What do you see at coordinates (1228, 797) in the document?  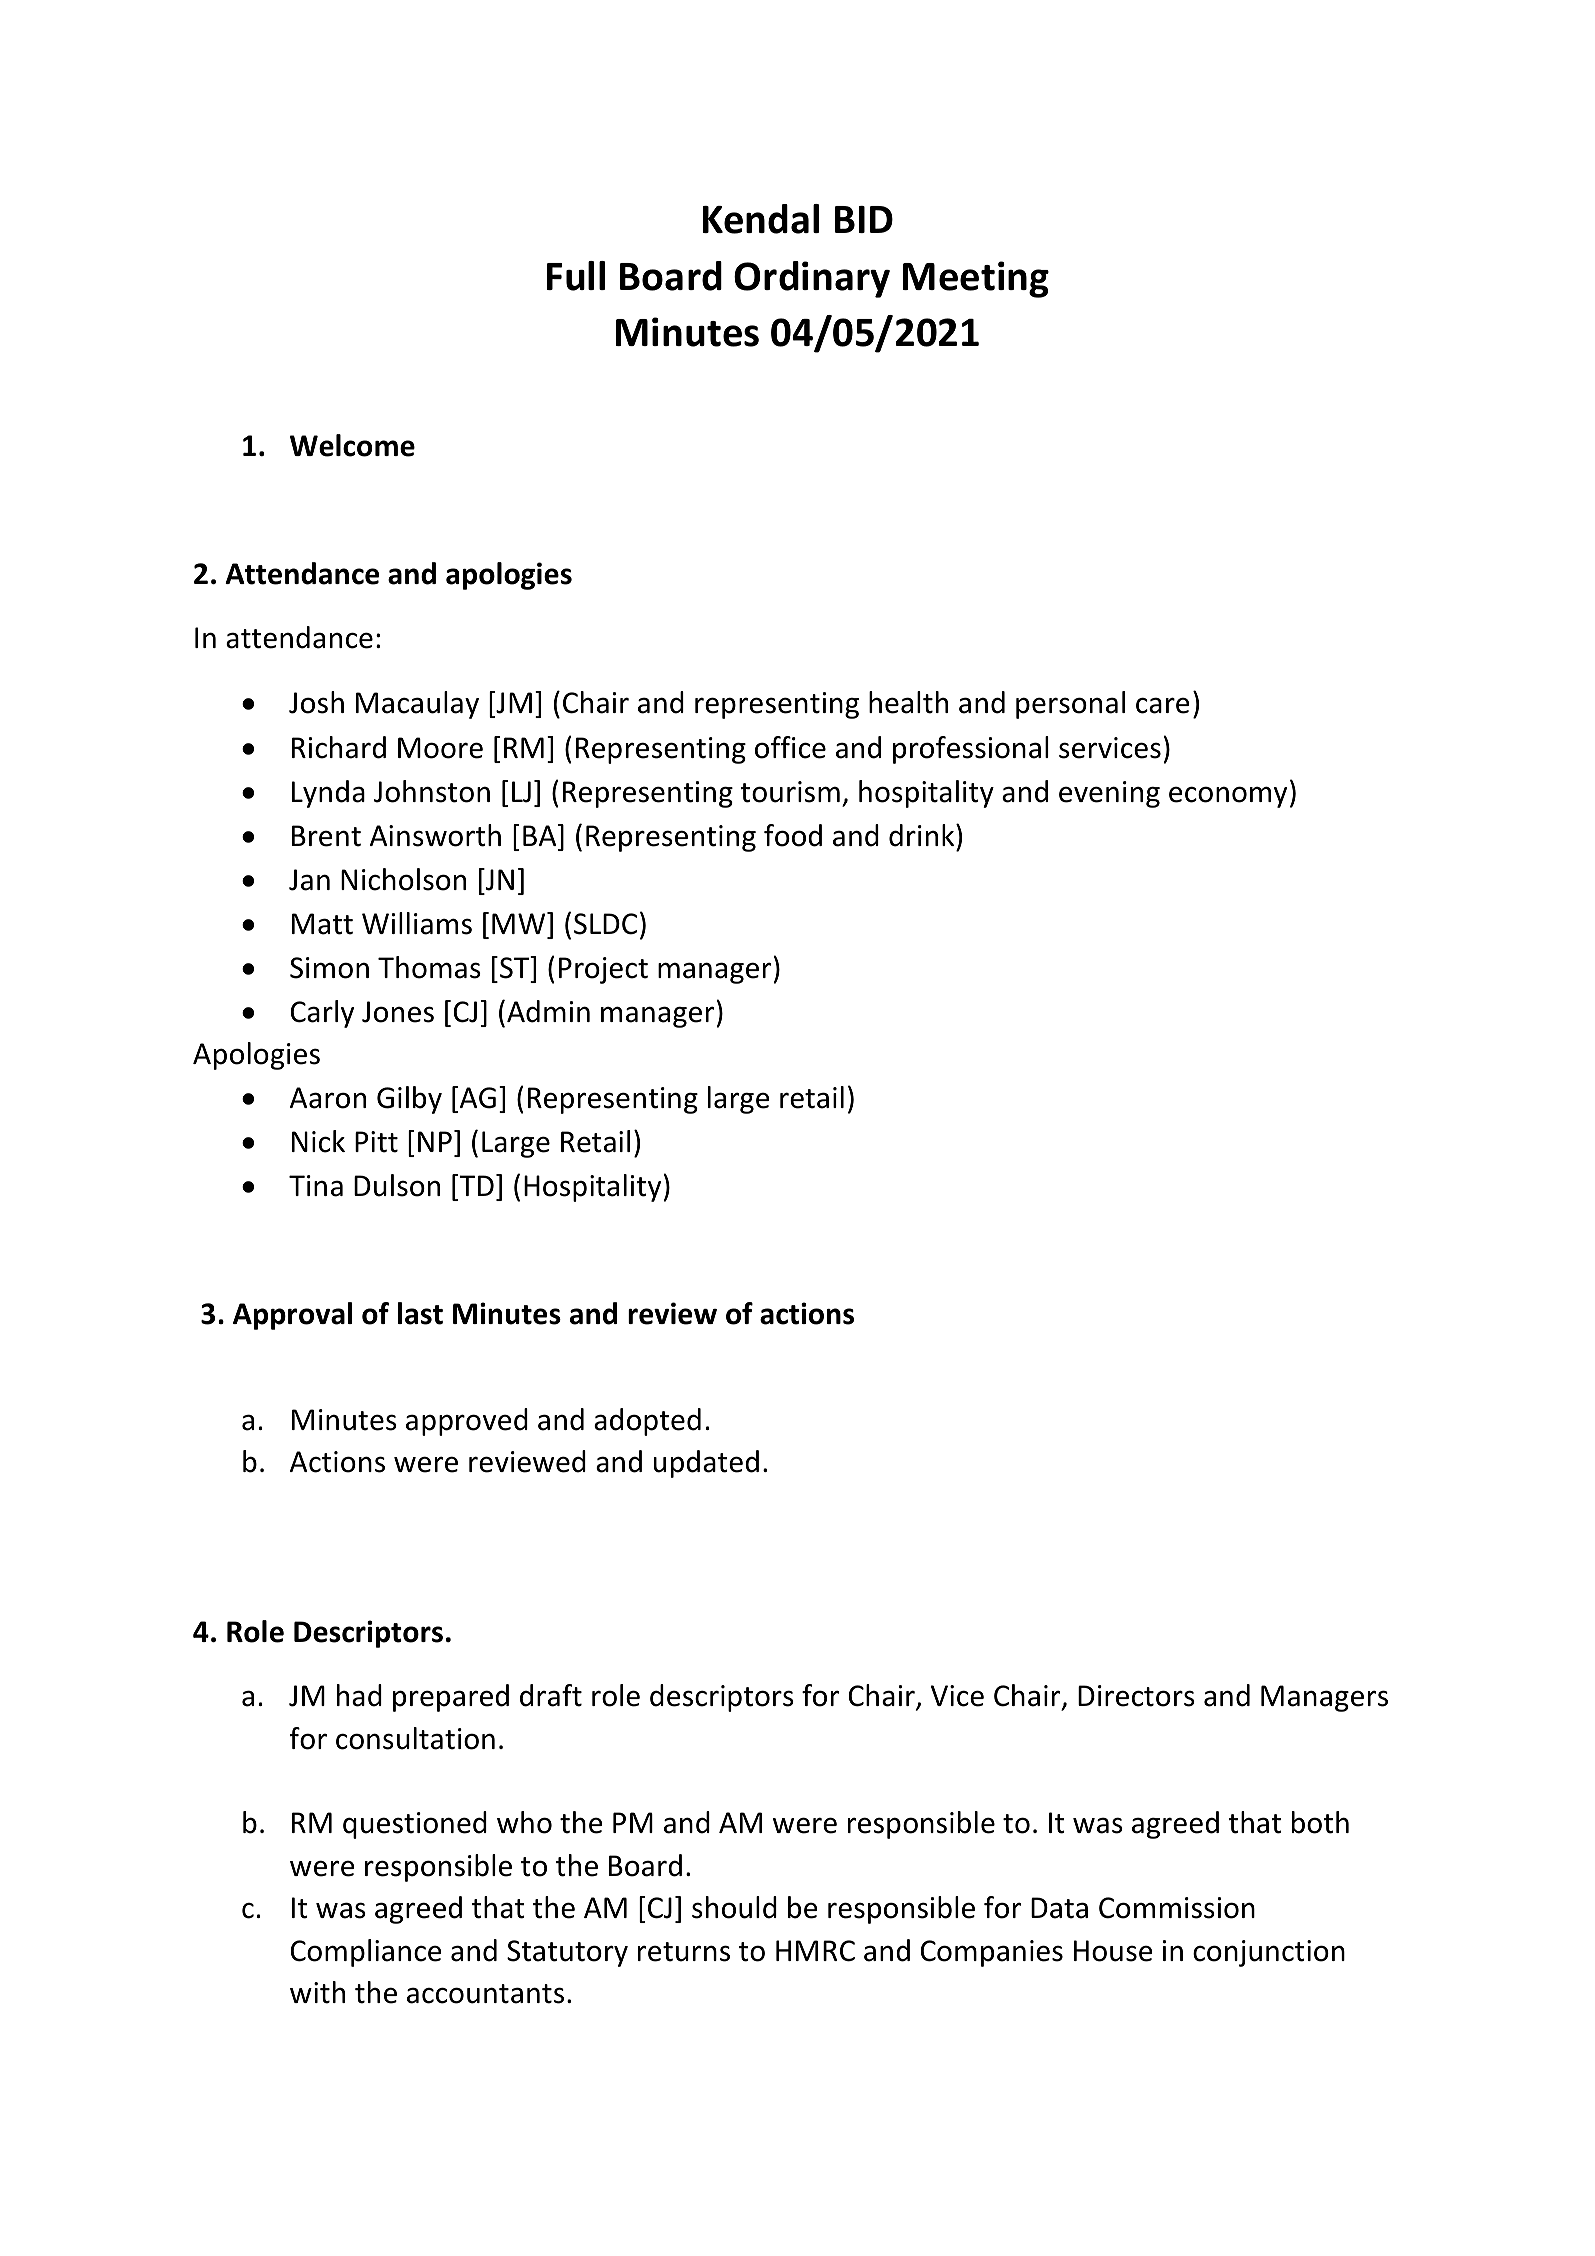 I see `economy` at bounding box center [1228, 797].
